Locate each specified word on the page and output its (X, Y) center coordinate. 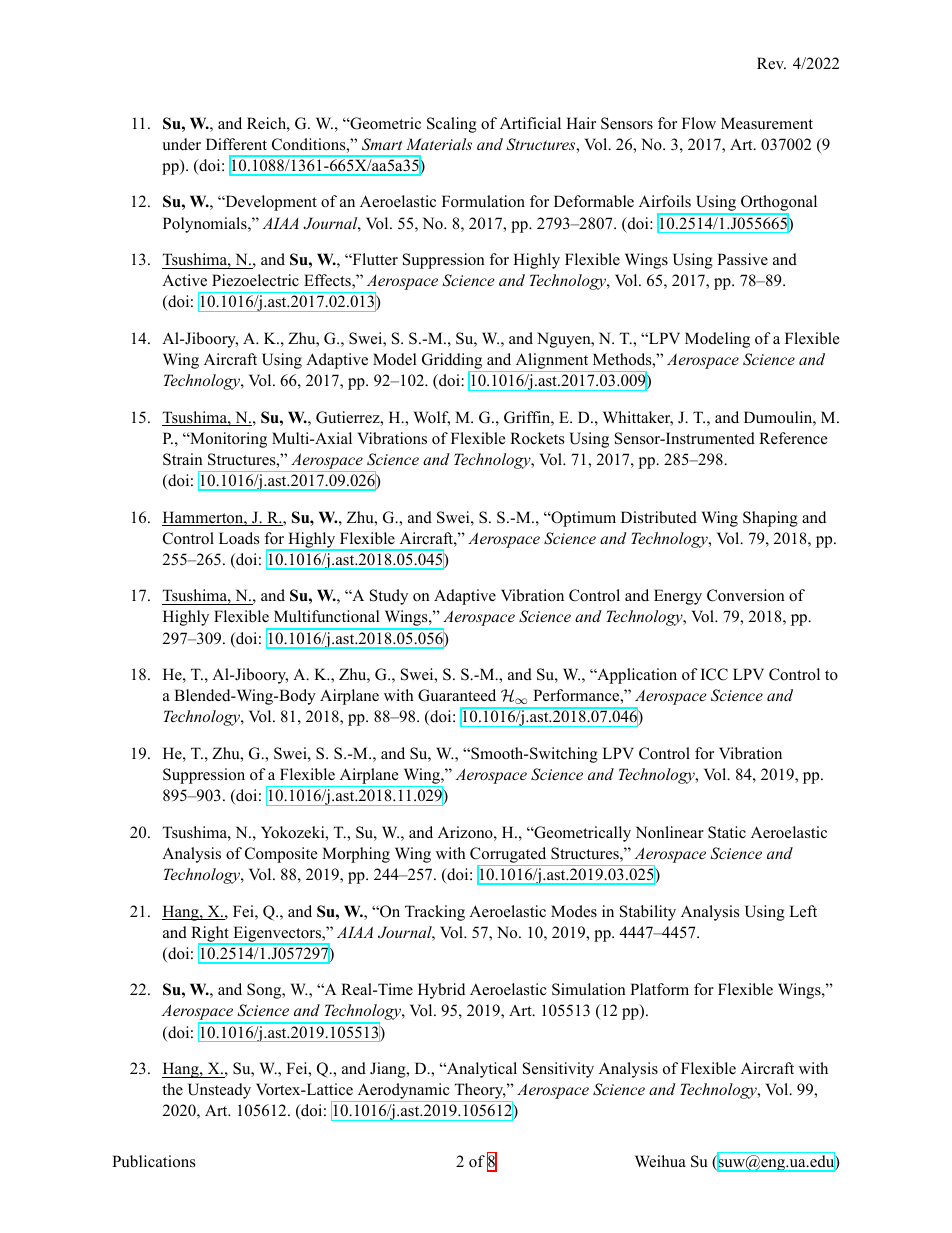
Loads (239, 538)
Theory (479, 1092)
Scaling (452, 125)
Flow (699, 123)
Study (389, 597)
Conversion (746, 595)
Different (236, 144)
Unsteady (219, 1091)
